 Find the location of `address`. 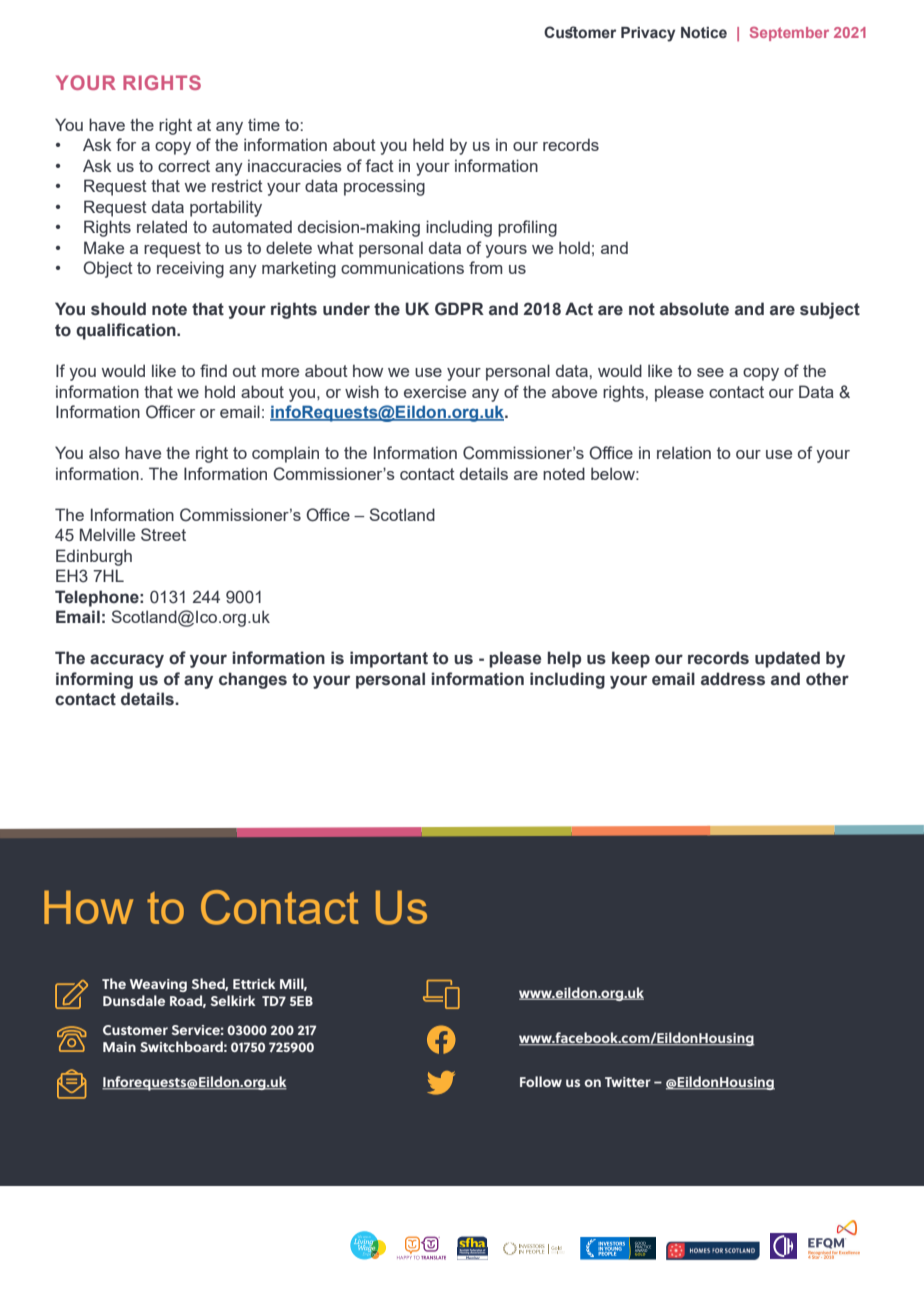

address is located at coordinates (733, 679).
